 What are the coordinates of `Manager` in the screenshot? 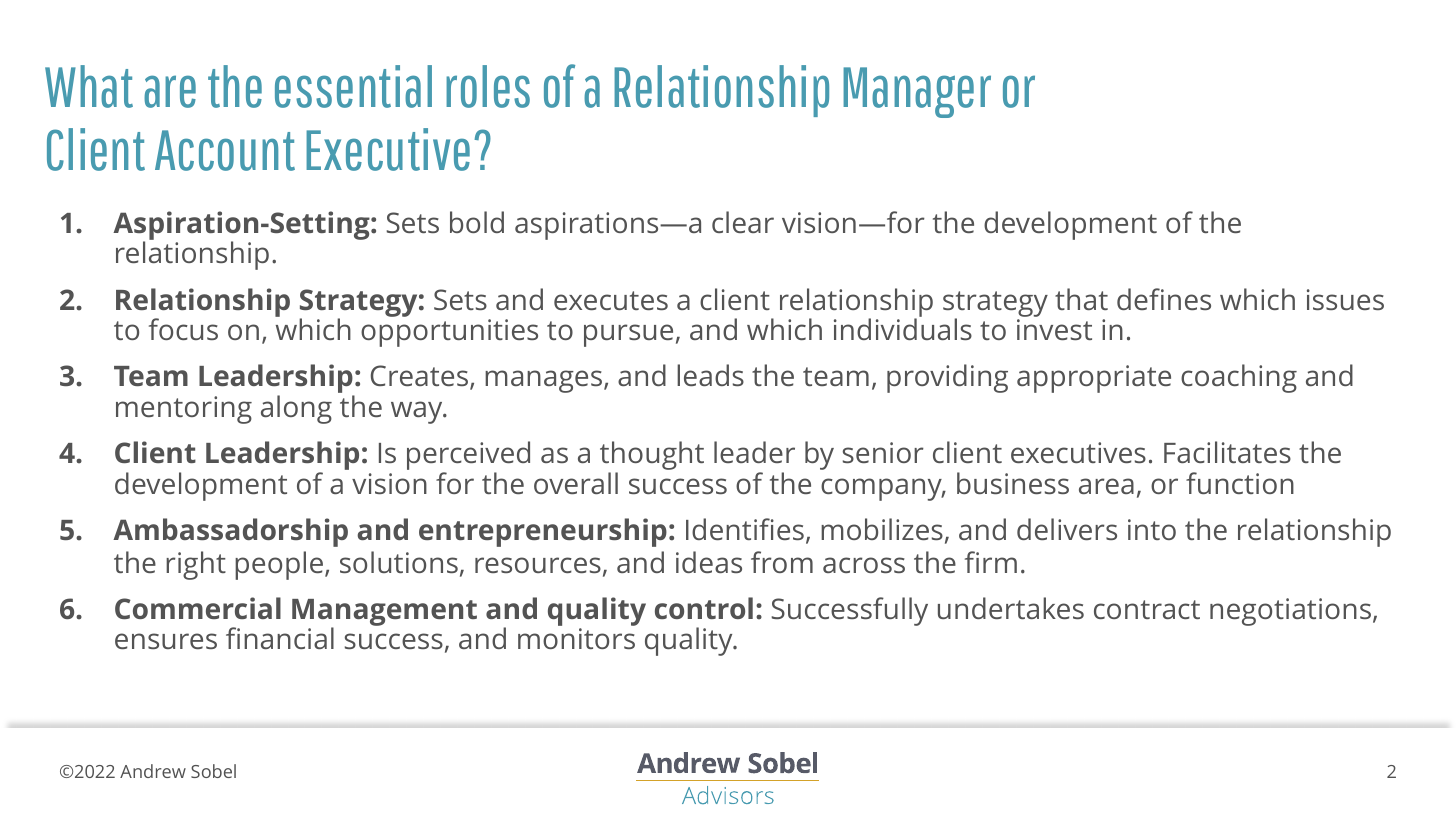 It's located at (917, 92).
